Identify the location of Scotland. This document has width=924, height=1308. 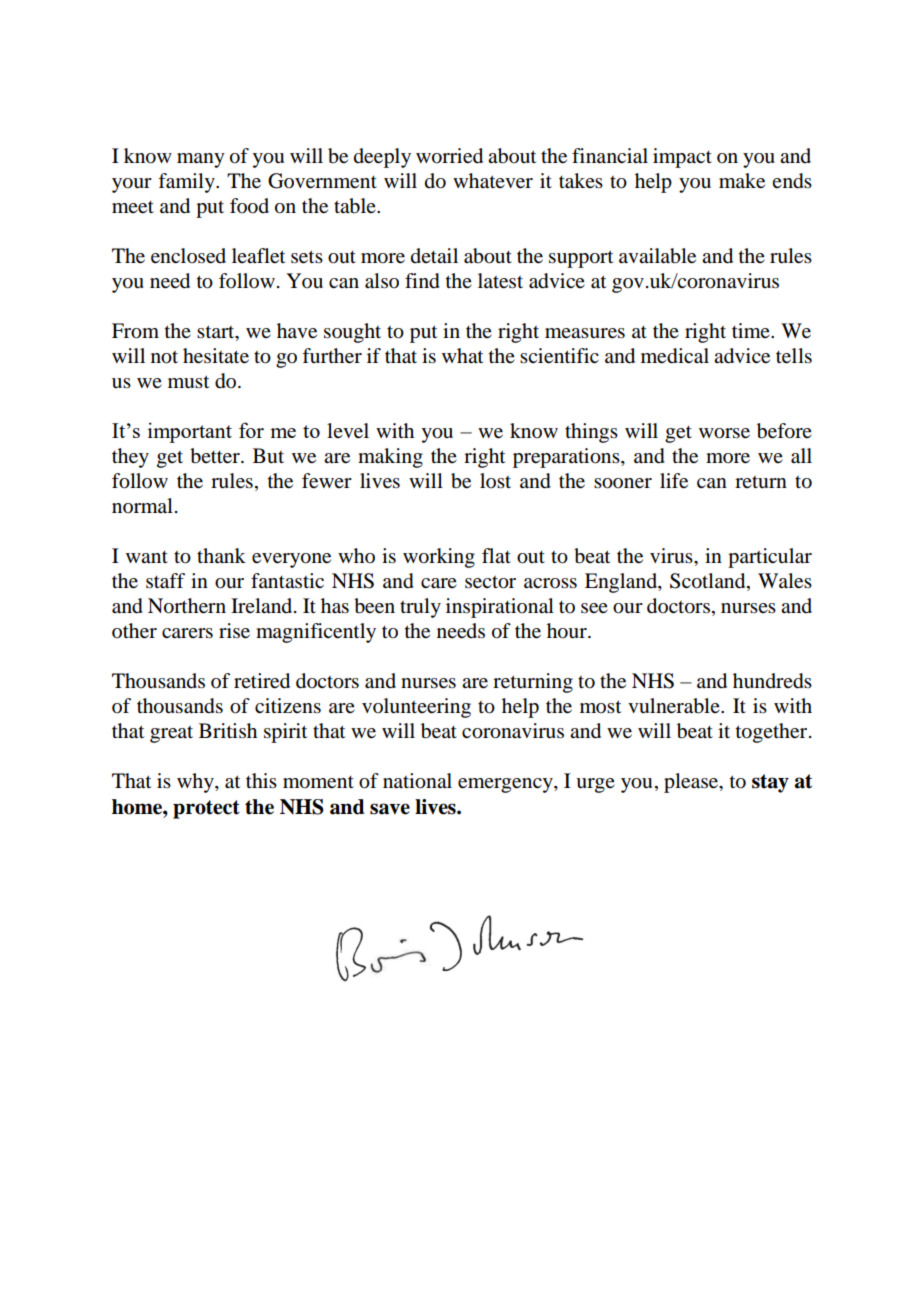
(709, 582).
